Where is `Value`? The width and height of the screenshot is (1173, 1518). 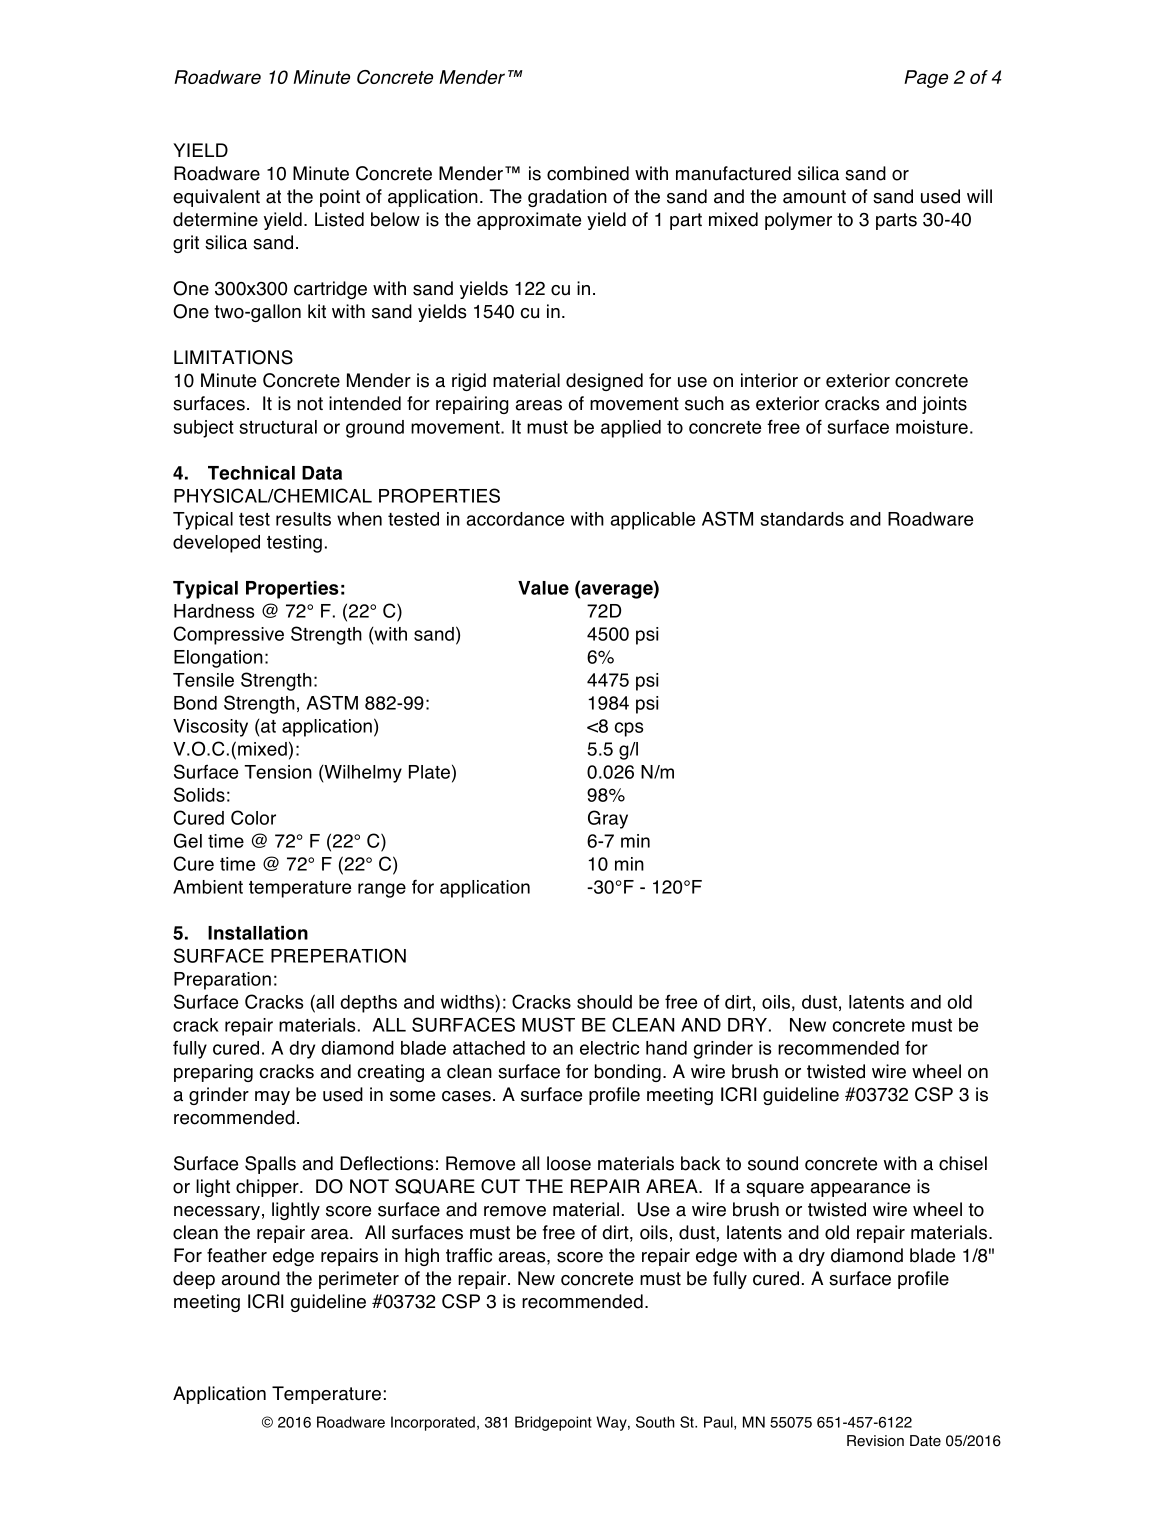 Value is located at coordinates (543, 588).
